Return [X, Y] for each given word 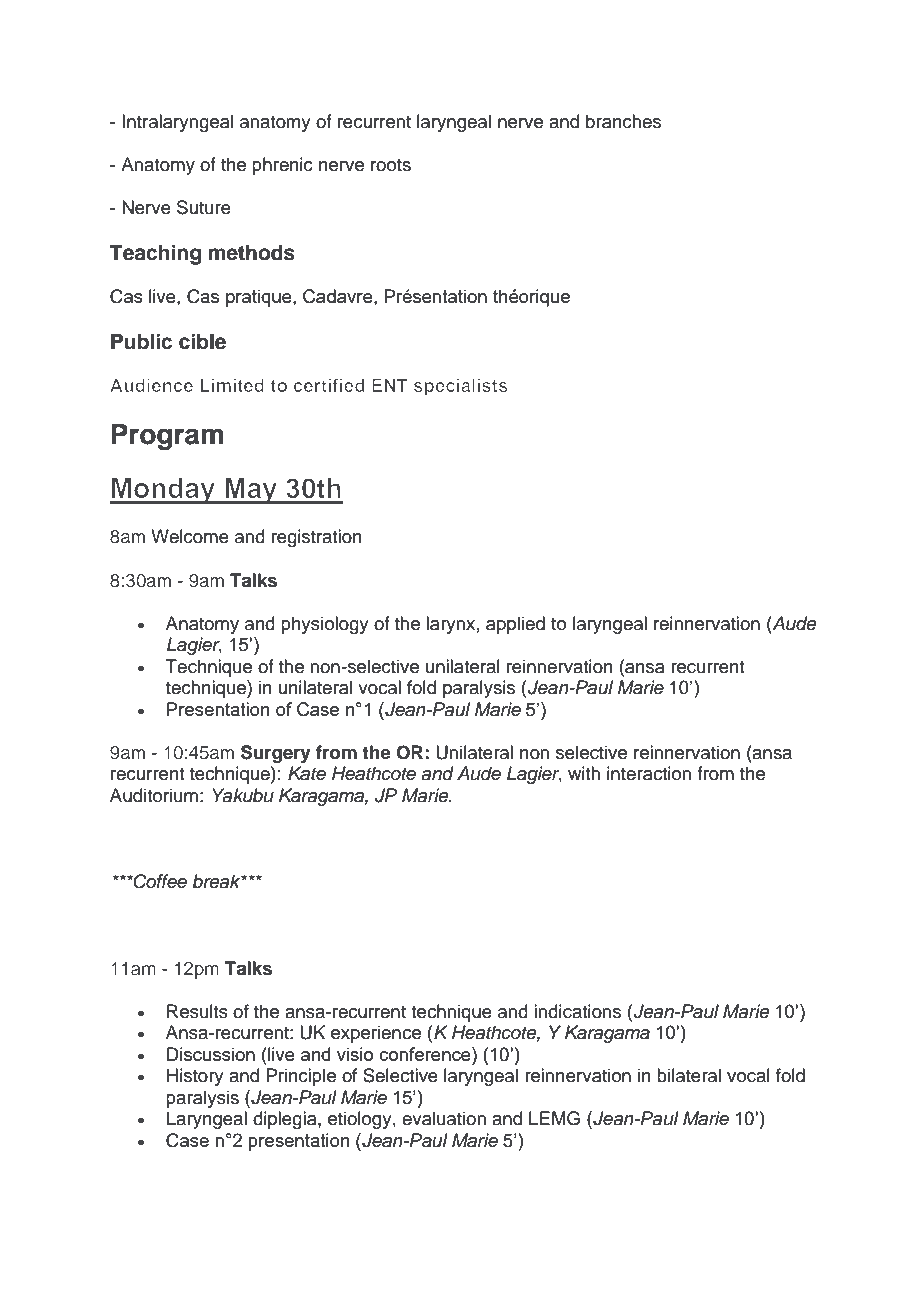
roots [391, 165]
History [195, 1077]
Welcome [190, 536]
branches [623, 121]
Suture [204, 207]
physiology [325, 625]
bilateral [689, 1075]
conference [426, 1054]
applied [515, 625]
